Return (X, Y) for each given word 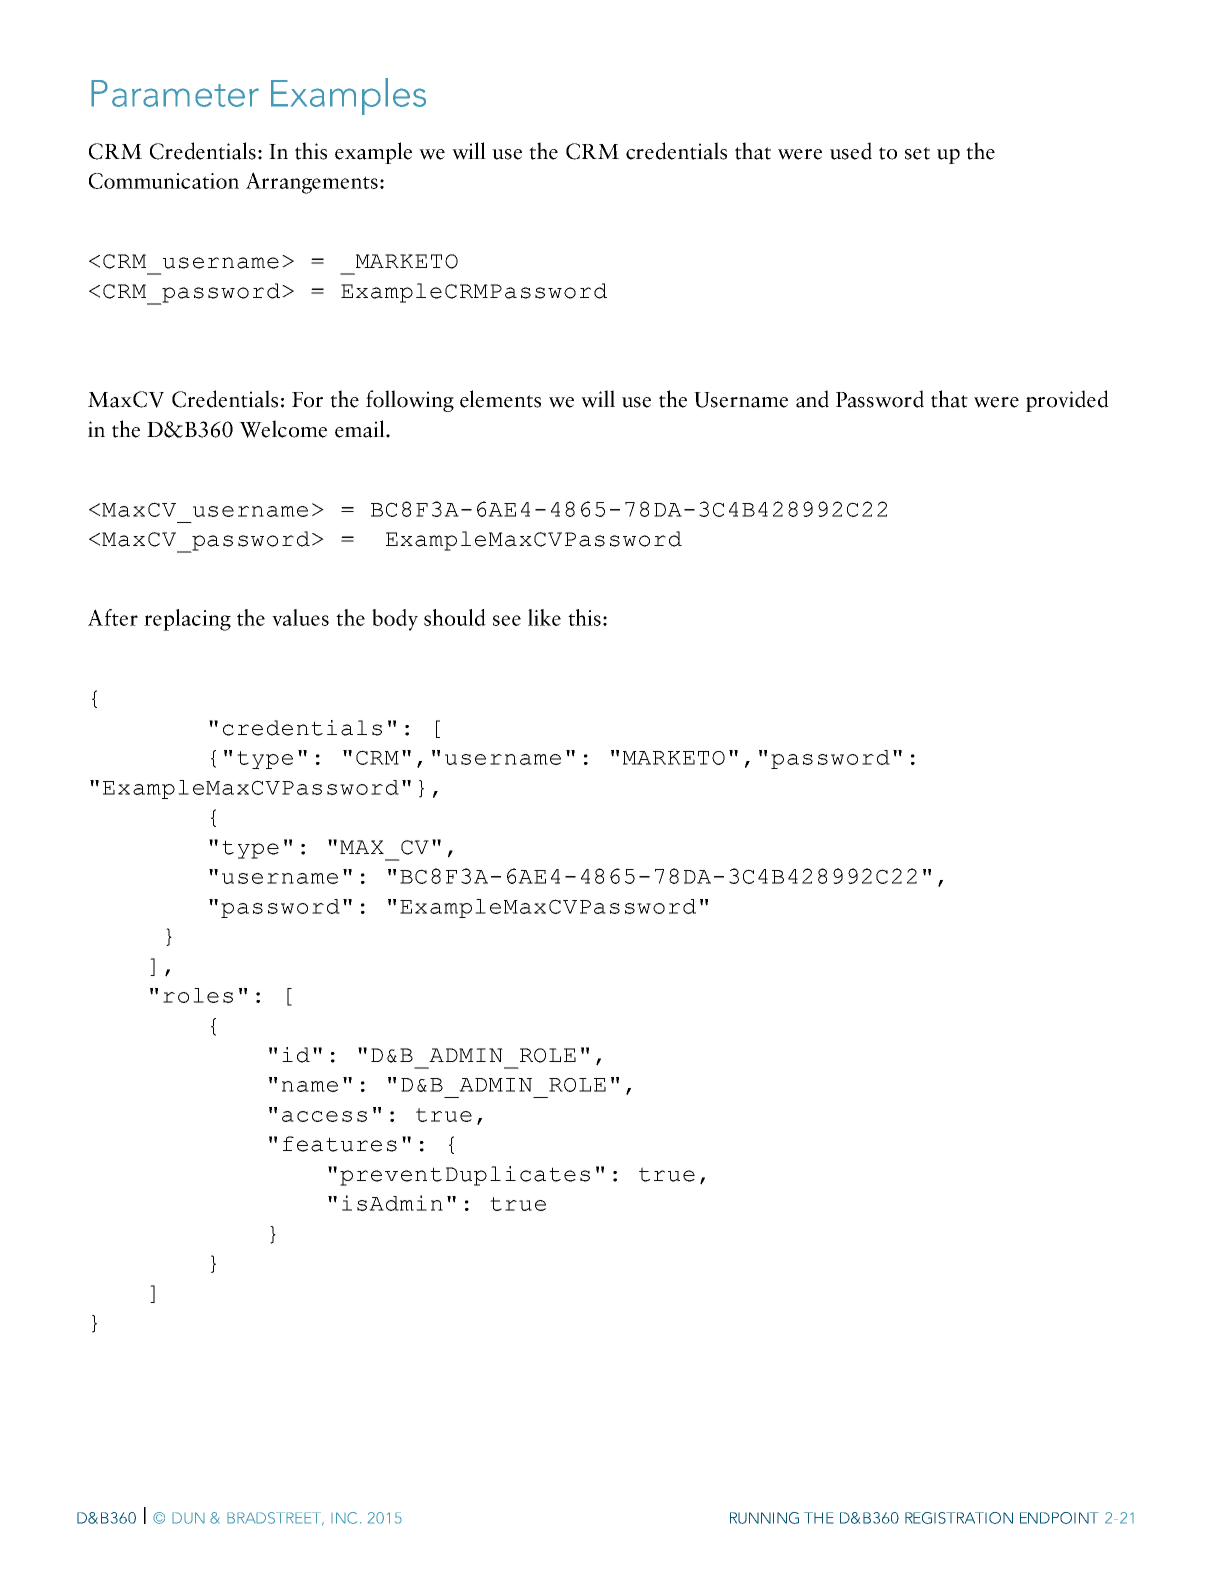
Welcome (283, 429)
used (851, 151)
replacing (187, 620)
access (324, 1116)
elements (500, 399)
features (340, 1144)
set (917, 153)
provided (1067, 401)
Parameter (175, 93)
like (544, 617)
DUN (188, 1518)
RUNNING (764, 1518)
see (507, 620)
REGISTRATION (959, 1518)
